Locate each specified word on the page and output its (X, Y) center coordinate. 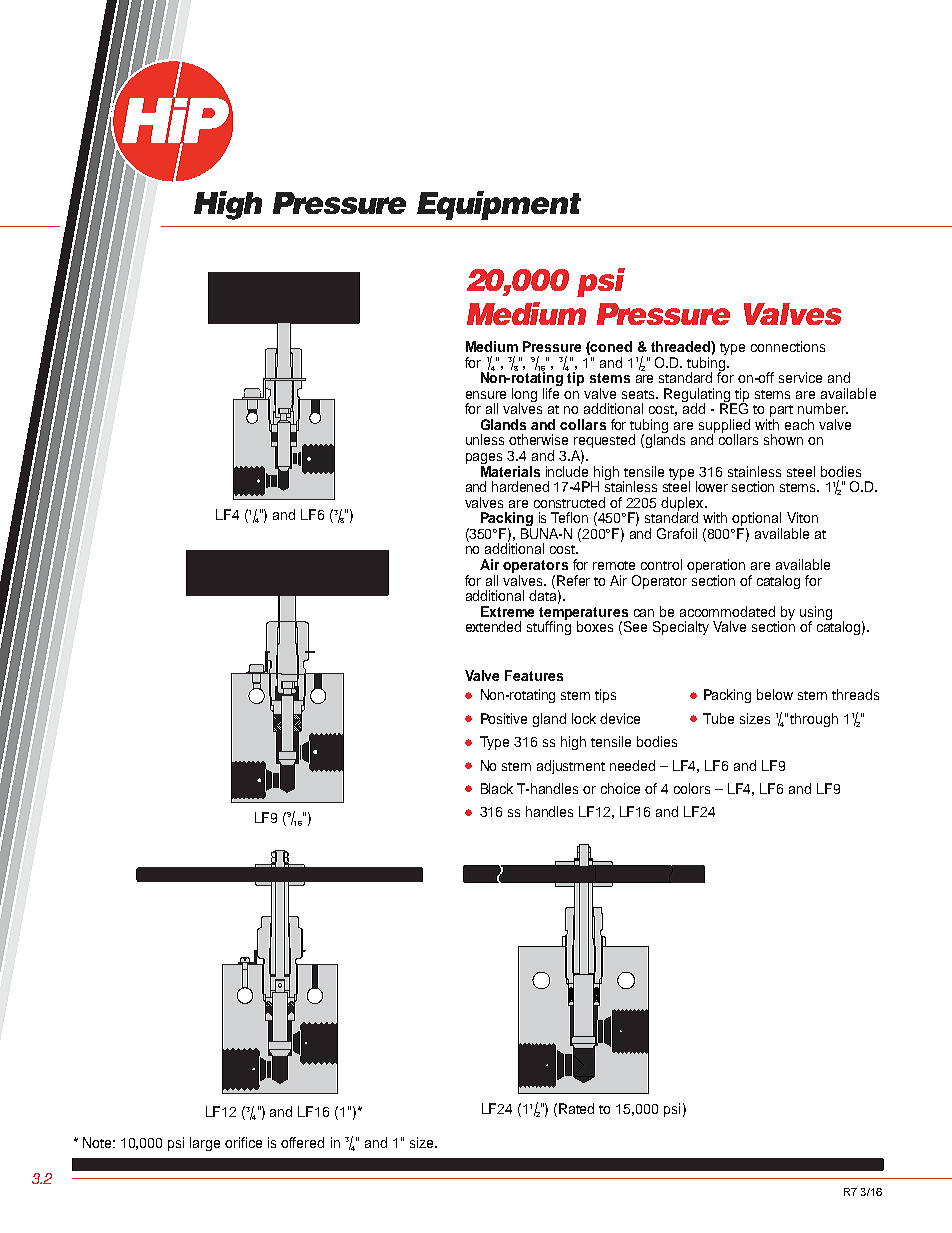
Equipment (499, 205)
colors (692, 788)
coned (611, 346)
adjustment (571, 767)
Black (497, 788)
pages (484, 460)
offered (302, 1142)
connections (788, 346)
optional (757, 520)
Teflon (569, 517)
